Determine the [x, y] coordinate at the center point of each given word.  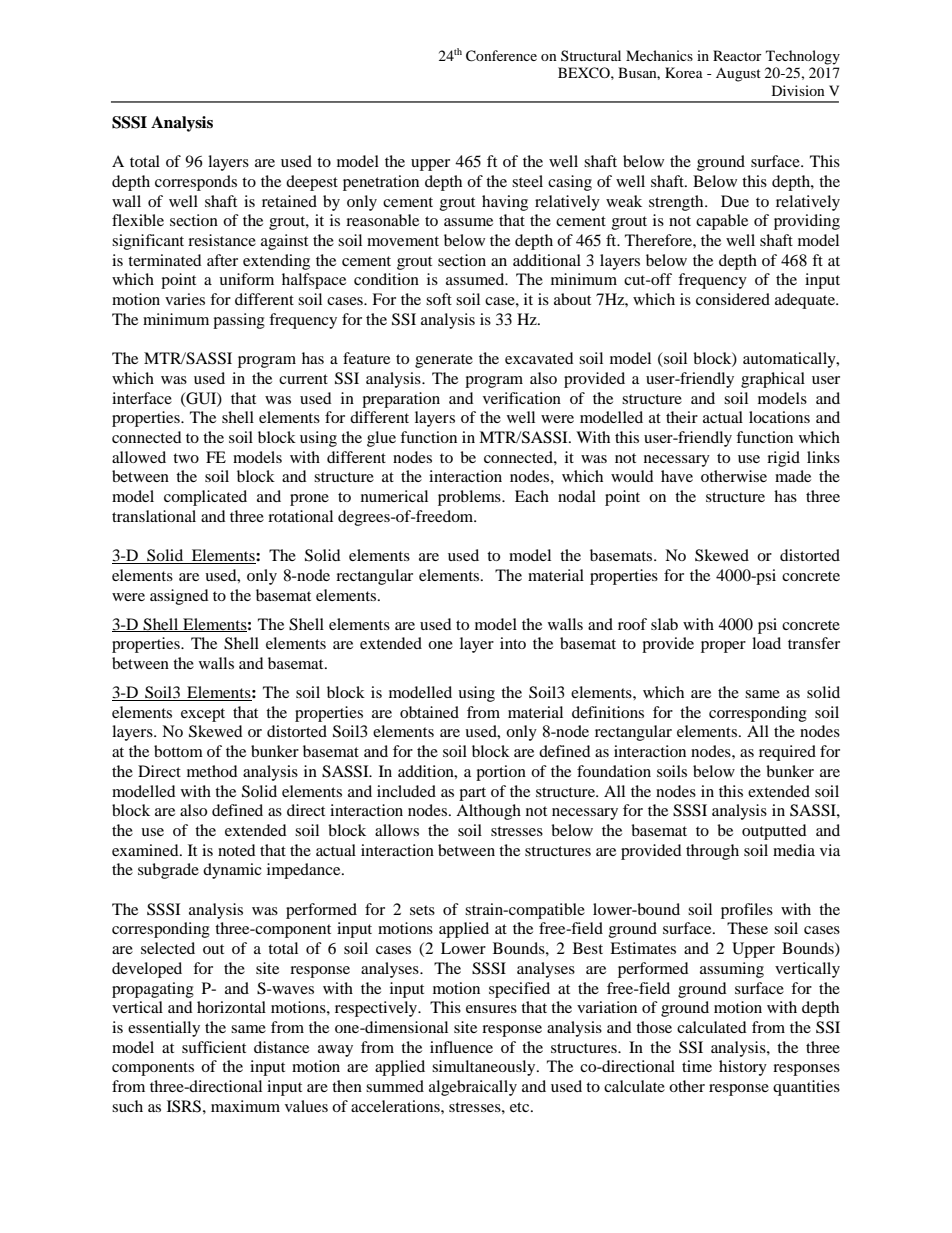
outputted [774, 832]
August [738, 75]
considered [733, 299]
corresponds [196, 183]
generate [444, 361]
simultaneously [485, 1068]
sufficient [214, 1047]
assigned [179, 597]
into [513, 643]
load [766, 643]
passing [239, 321]
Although [488, 812]
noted [237, 850]
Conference [501, 56]
